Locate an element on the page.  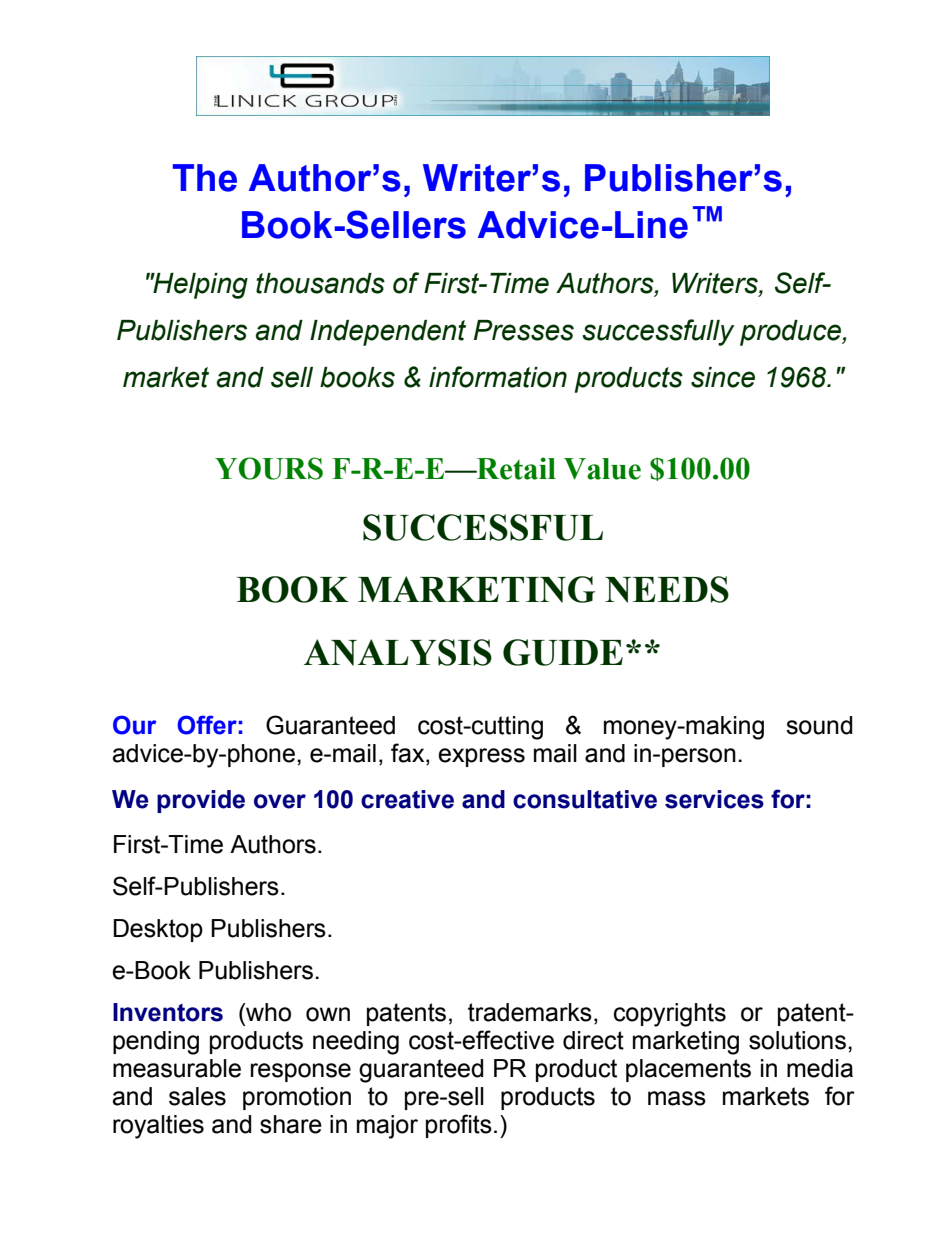
The is located at coordinates (204, 178).
